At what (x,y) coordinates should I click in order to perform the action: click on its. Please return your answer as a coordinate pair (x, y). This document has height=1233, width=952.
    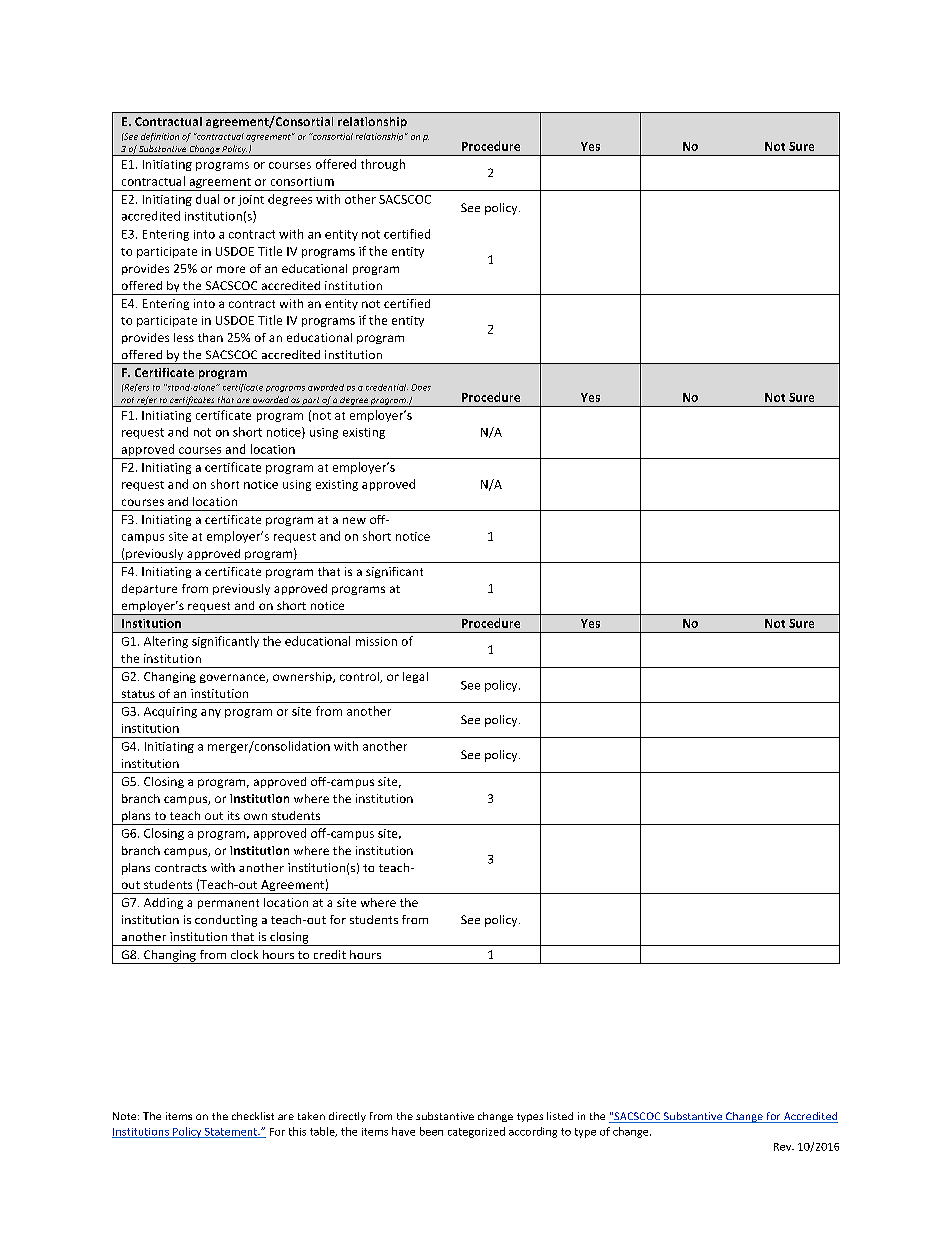
    Looking at the image, I should click on (234, 815).
